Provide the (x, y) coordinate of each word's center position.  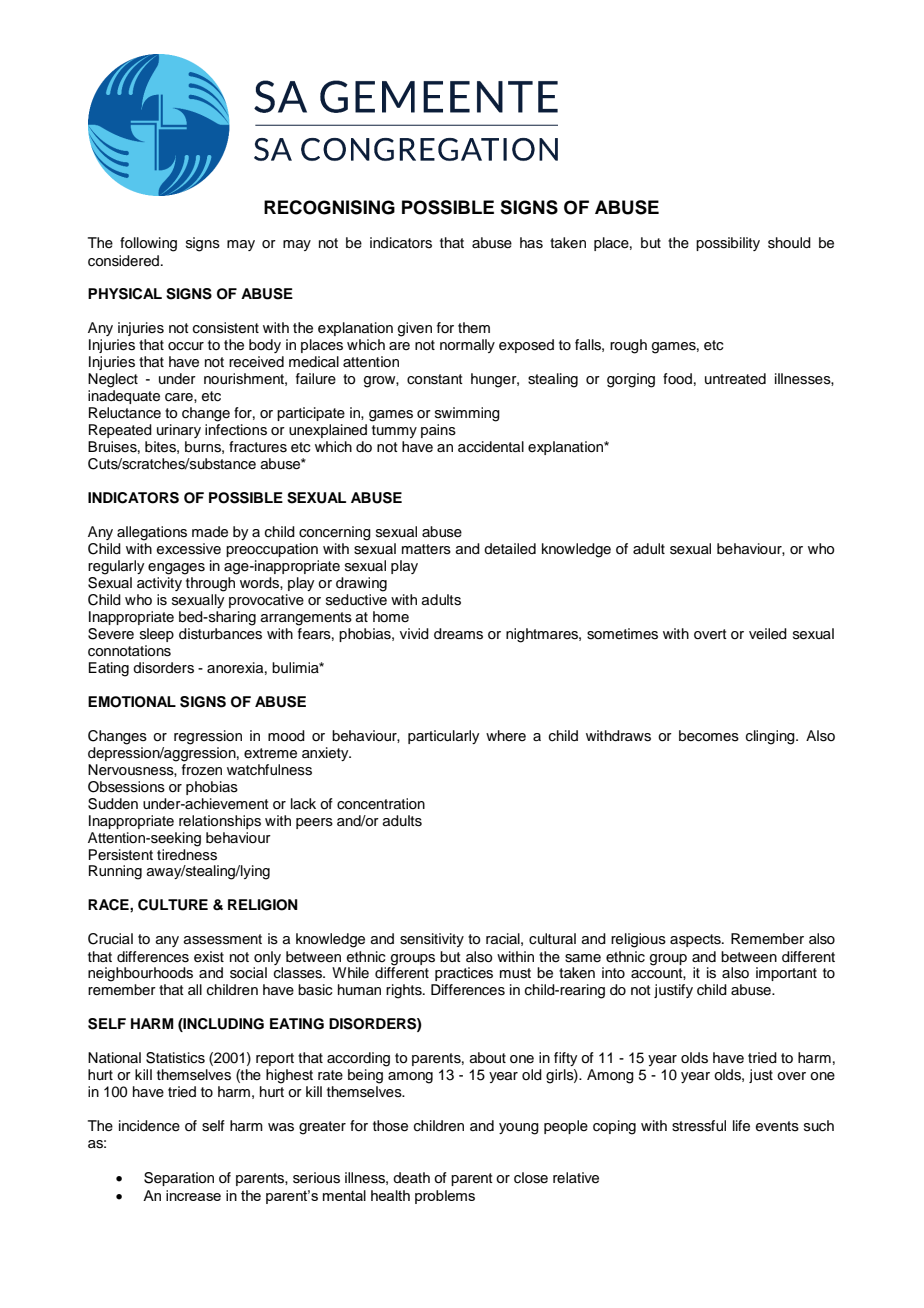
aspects (696, 940)
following (148, 244)
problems (445, 1197)
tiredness (187, 855)
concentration (381, 804)
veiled (768, 634)
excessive (189, 549)
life (741, 1126)
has (531, 243)
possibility (728, 244)
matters (426, 549)
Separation (179, 1179)
